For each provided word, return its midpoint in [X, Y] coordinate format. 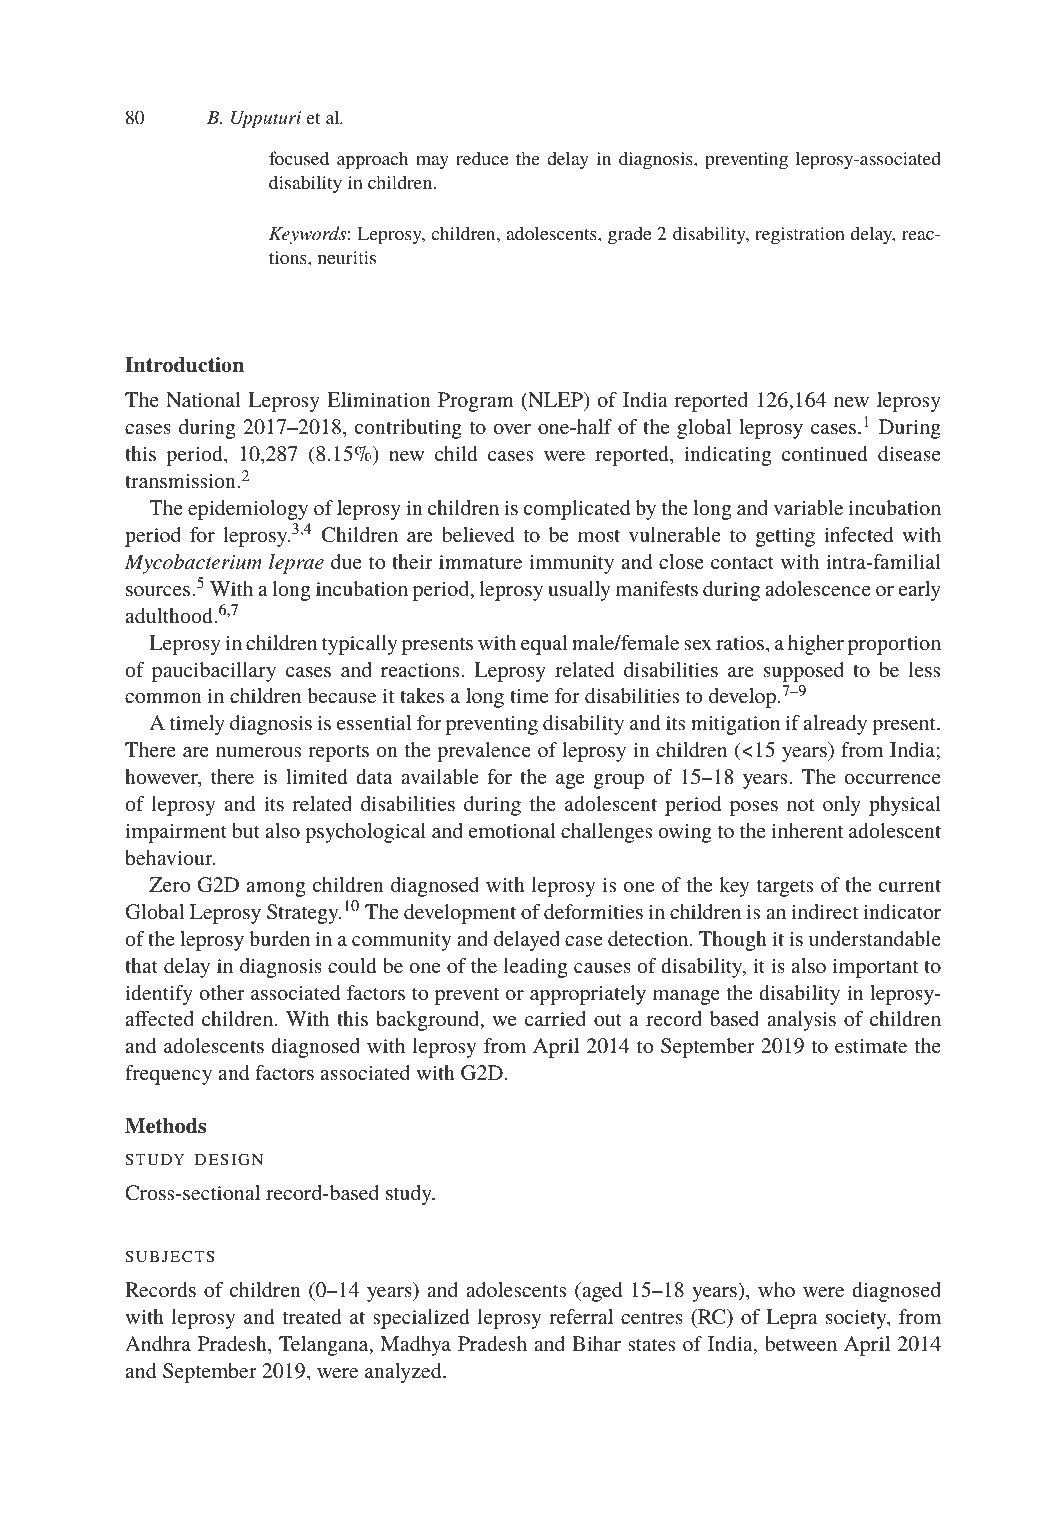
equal [544, 645]
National [203, 399]
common [163, 698]
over [512, 429]
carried [555, 1018]
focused [299, 158]
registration [800, 236]
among [276, 889]
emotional [512, 830]
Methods [165, 1126]
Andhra [158, 1343]
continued [825, 453]
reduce [482, 158]
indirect [825, 911]
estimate [871, 1046]
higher [816, 645]
